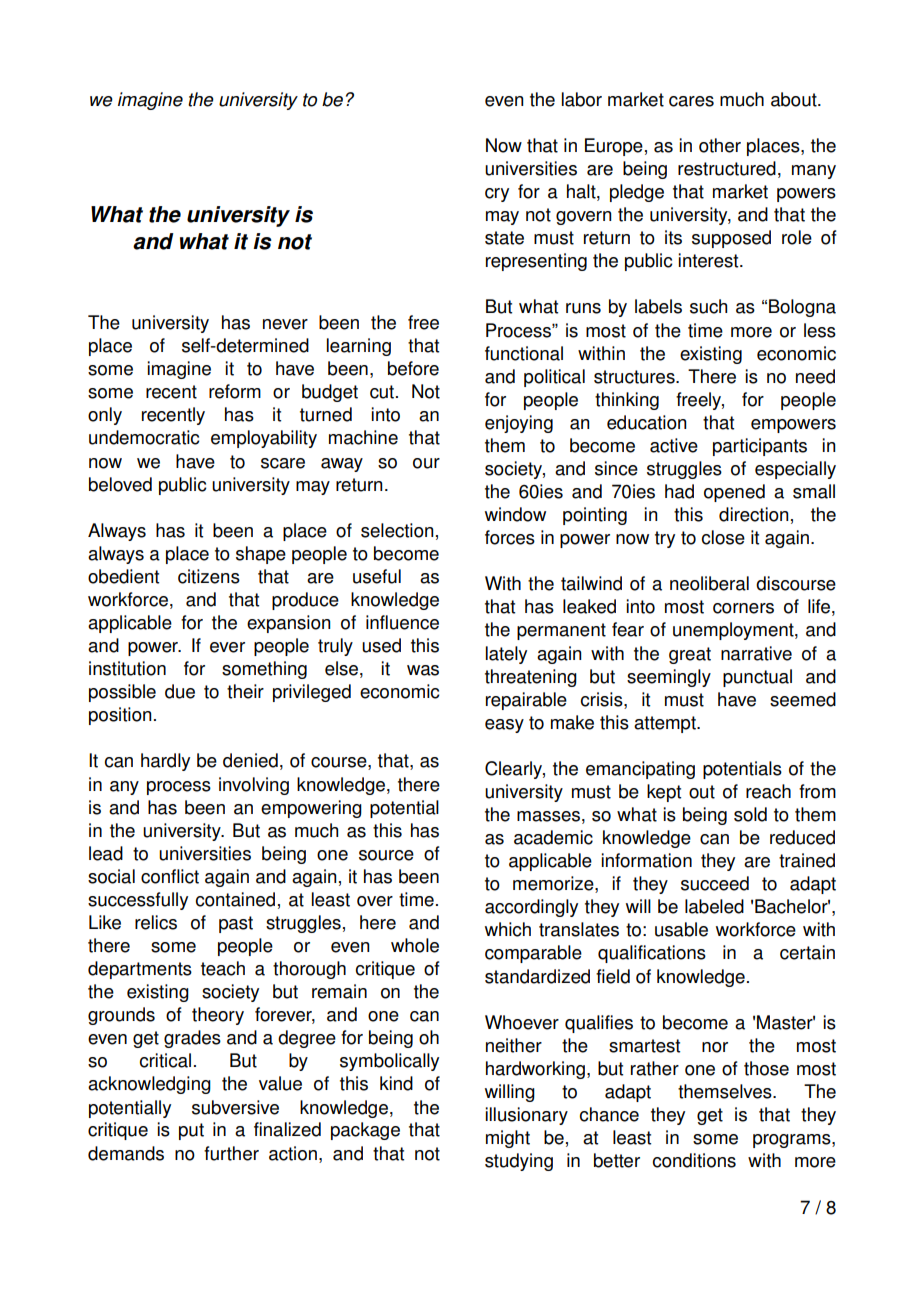 This document has width=924, height=1308. What do you see at coordinates (497, 195) in the document?
I see `cry` at bounding box center [497, 195].
